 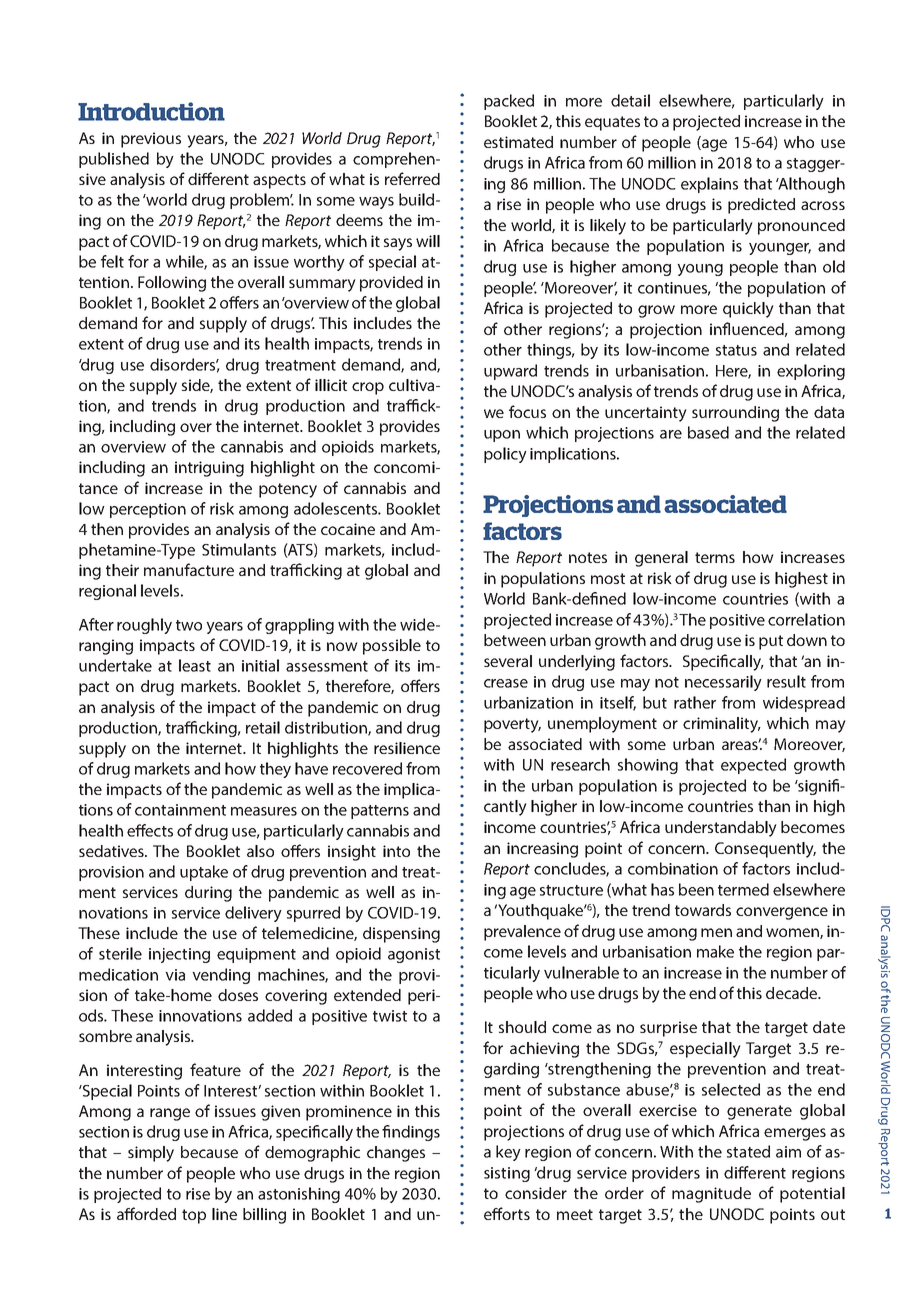 I want to click on estimated, so click(x=518, y=142).
